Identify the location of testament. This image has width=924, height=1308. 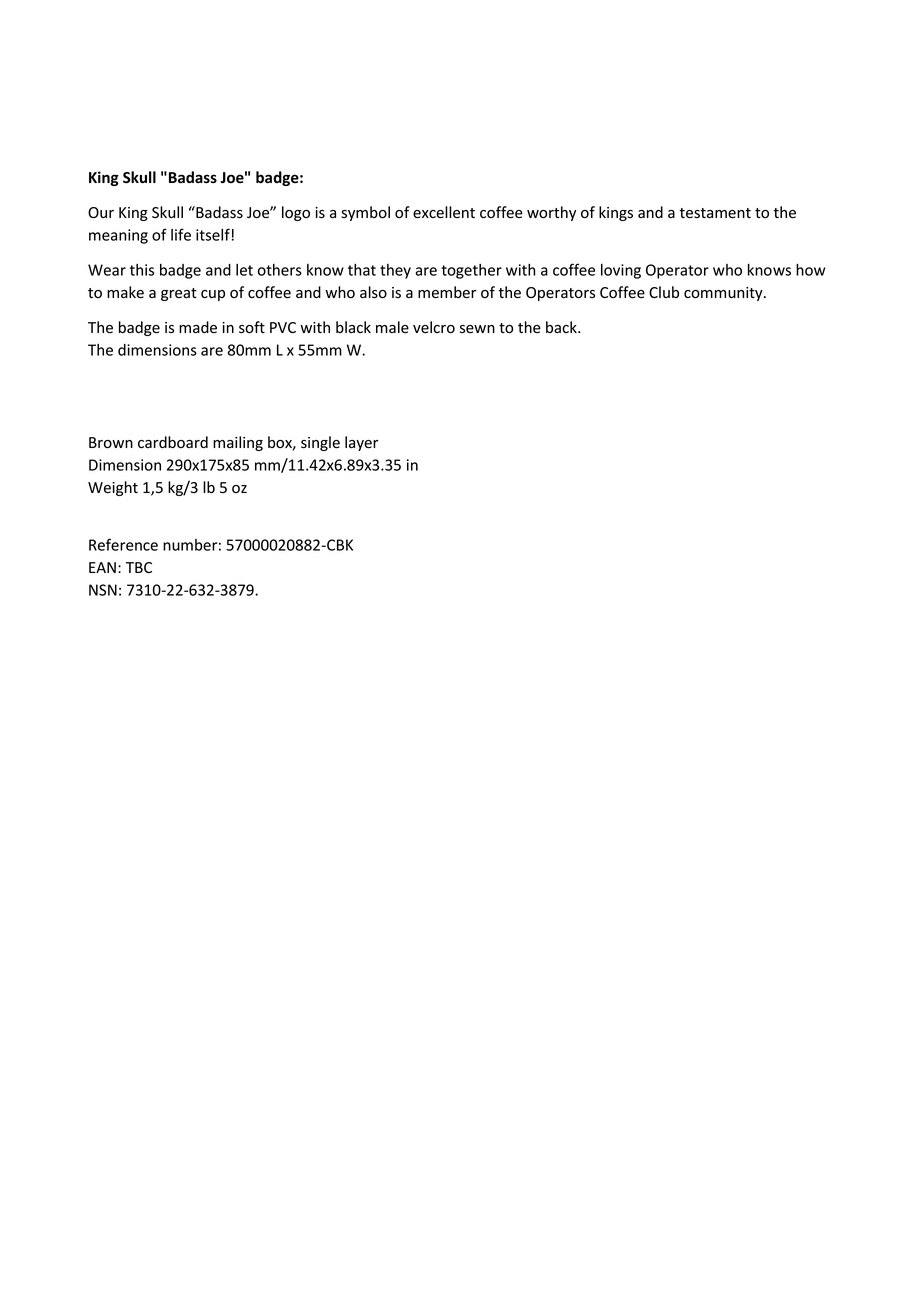
(715, 213).
